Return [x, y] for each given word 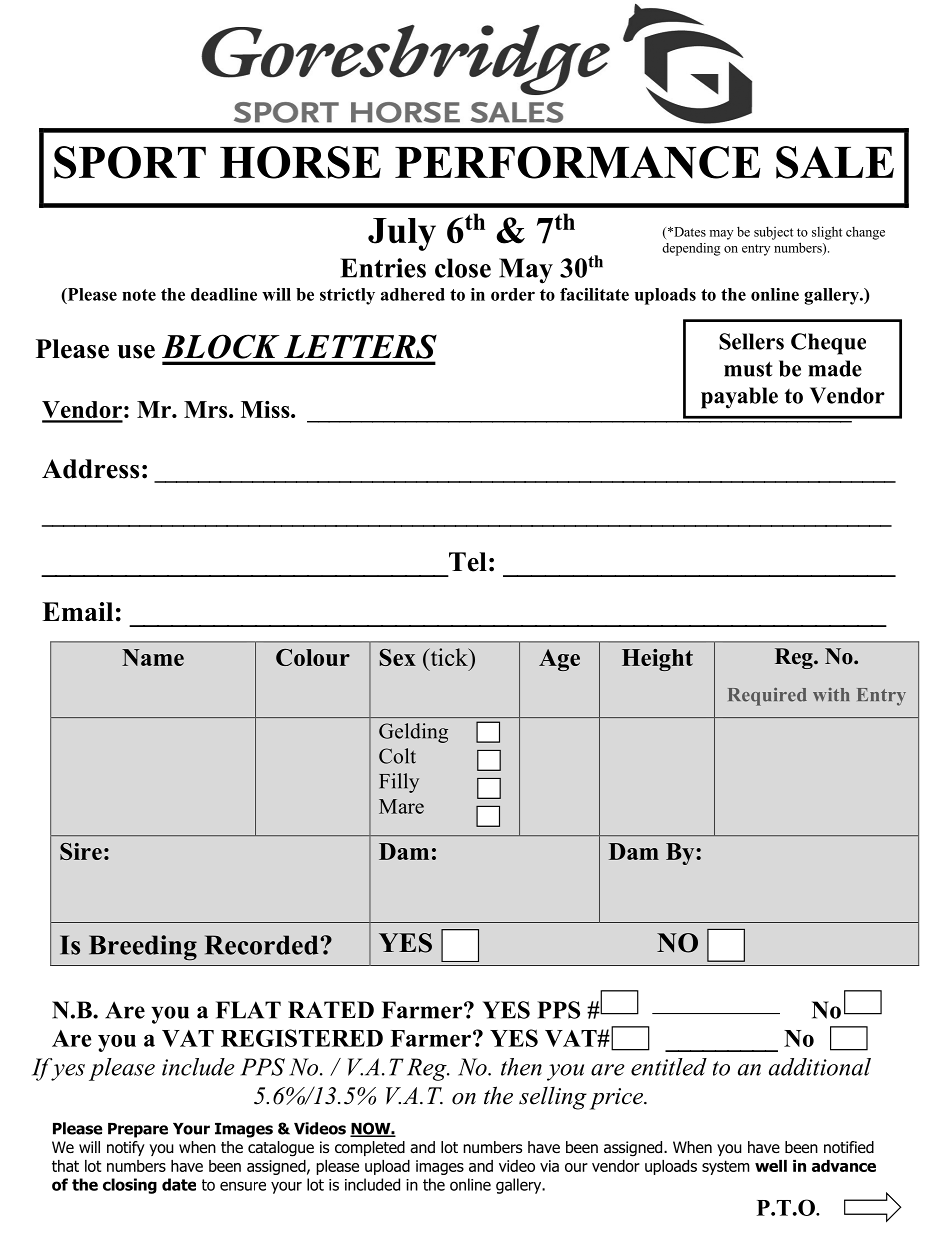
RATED [331, 1009]
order [513, 294]
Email [77, 611]
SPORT [130, 162]
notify [126, 1148]
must [748, 369]
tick [449, 657]
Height [657, 660]
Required [767, 697]
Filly [399, 783]
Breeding [143, 948]
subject [773, 233]
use [136, 352]
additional [820, 1067]
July [402, 234]
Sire [81, 851]
